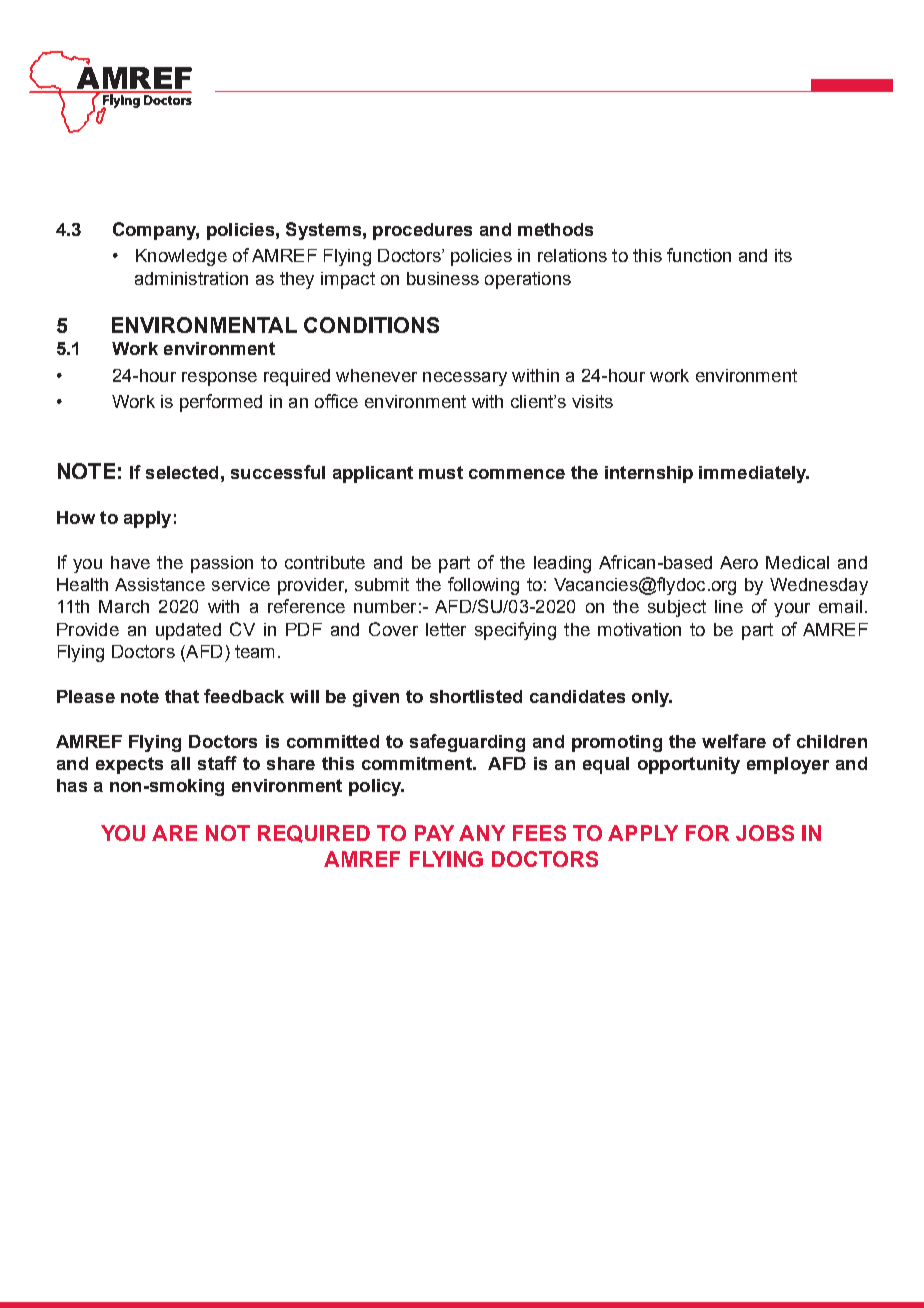  I want to click on function, so click(699, 255).
